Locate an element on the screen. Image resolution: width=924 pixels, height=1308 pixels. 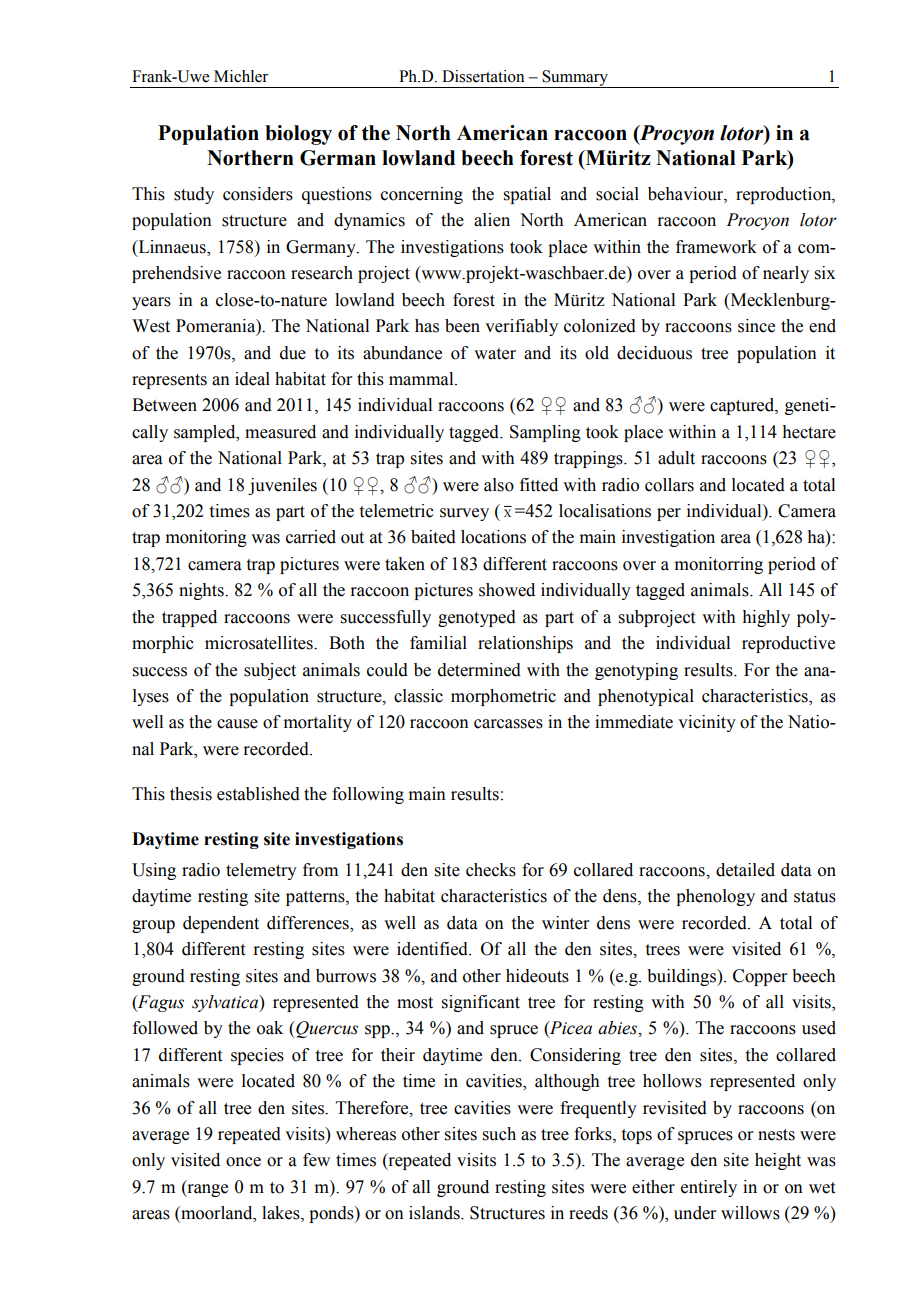
range is located at coordinates (206, 1190).
